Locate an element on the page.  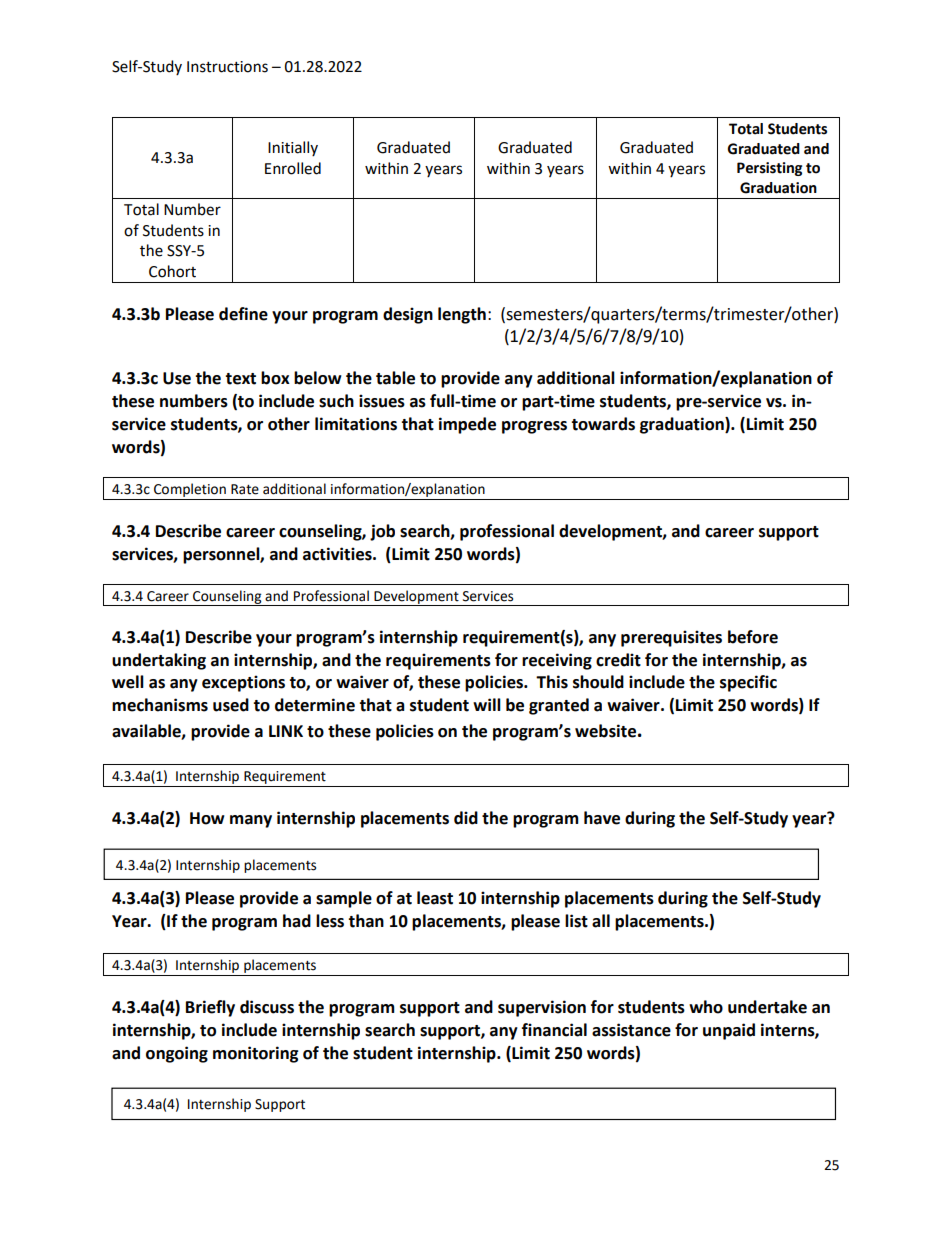
Initially is located at coordinates (293, 148).
